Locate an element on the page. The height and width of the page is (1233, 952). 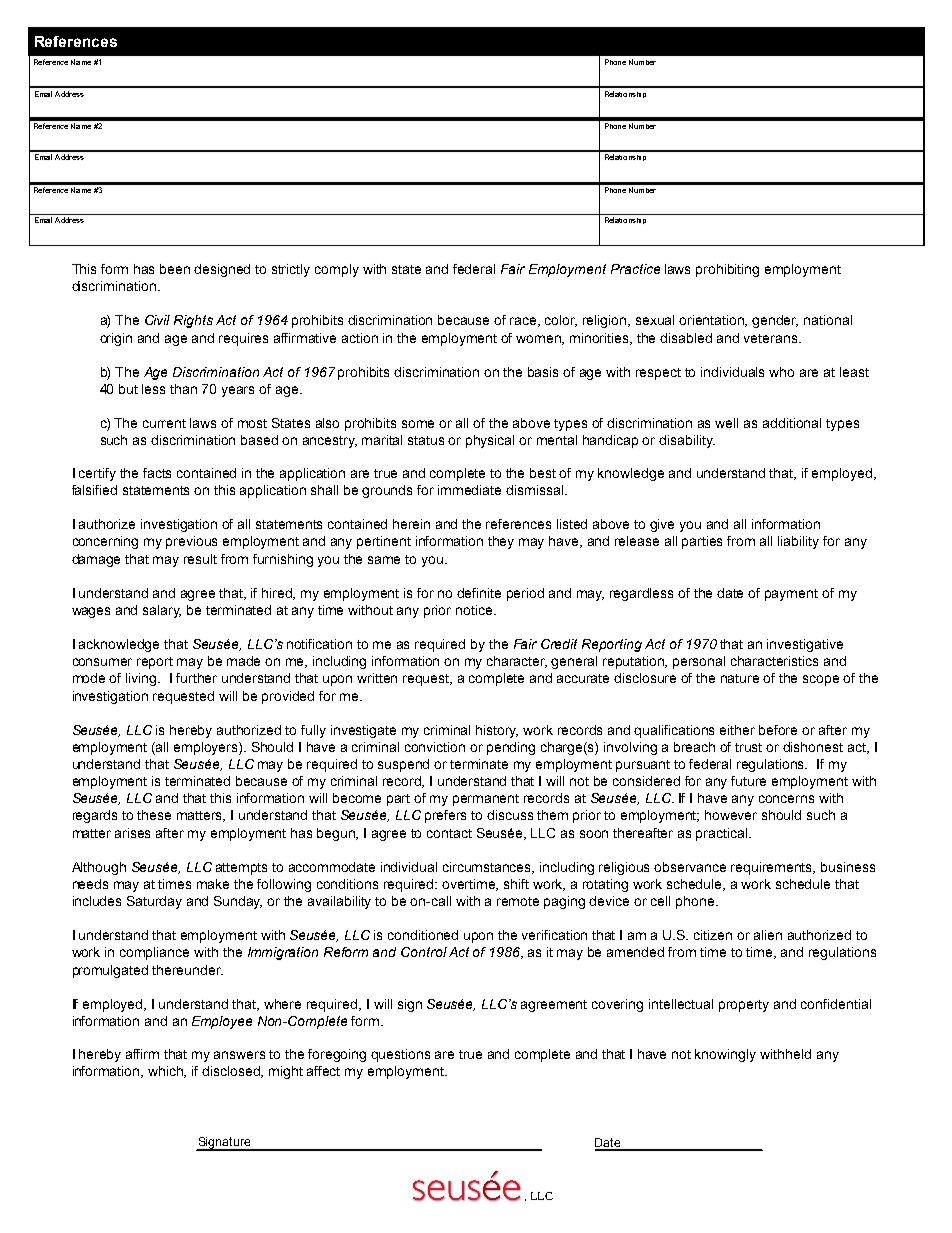
which is located at coordinates (167, 1072).
